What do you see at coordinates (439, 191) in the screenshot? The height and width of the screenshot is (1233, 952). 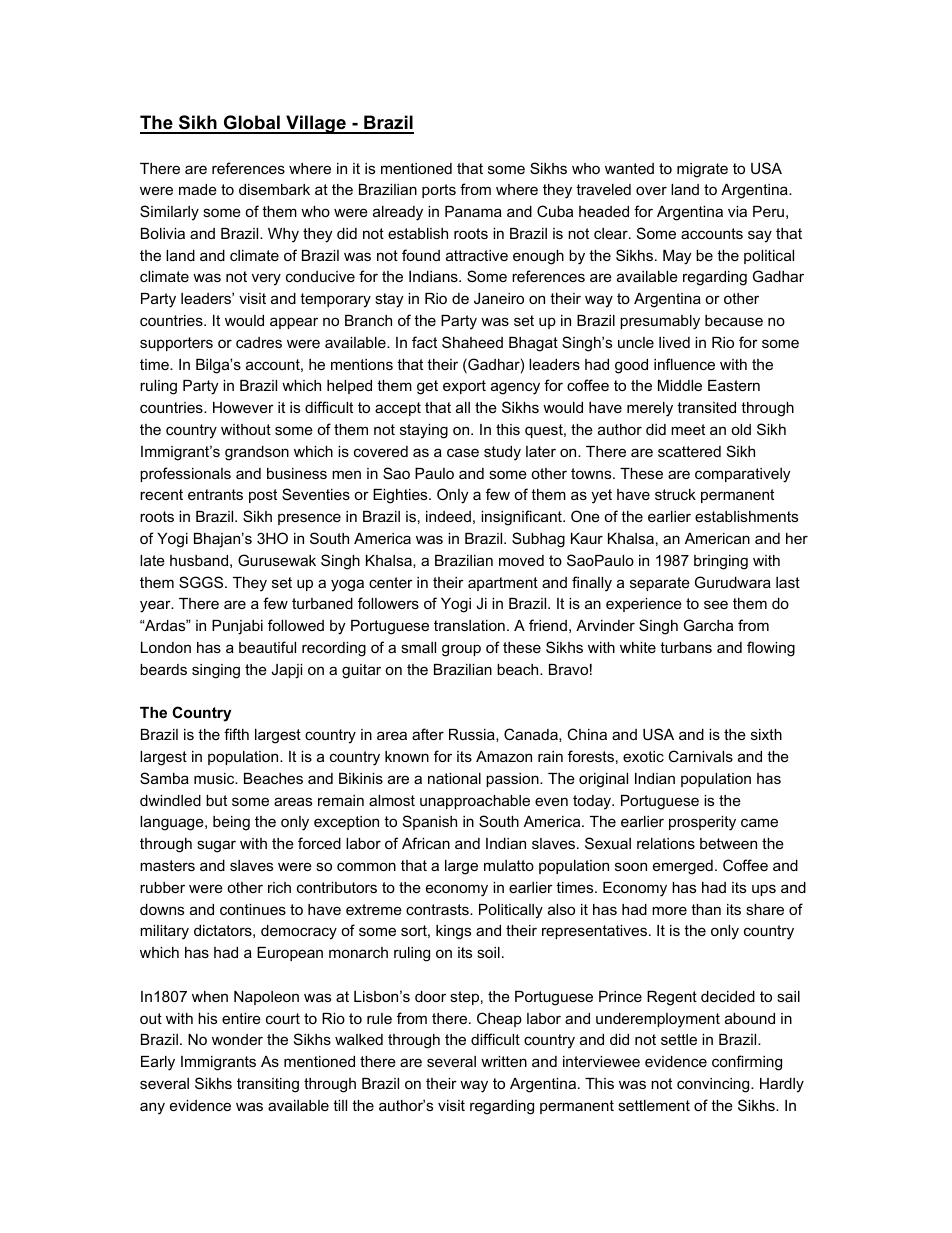 I see `ports` at bounding box center [439, 191].
